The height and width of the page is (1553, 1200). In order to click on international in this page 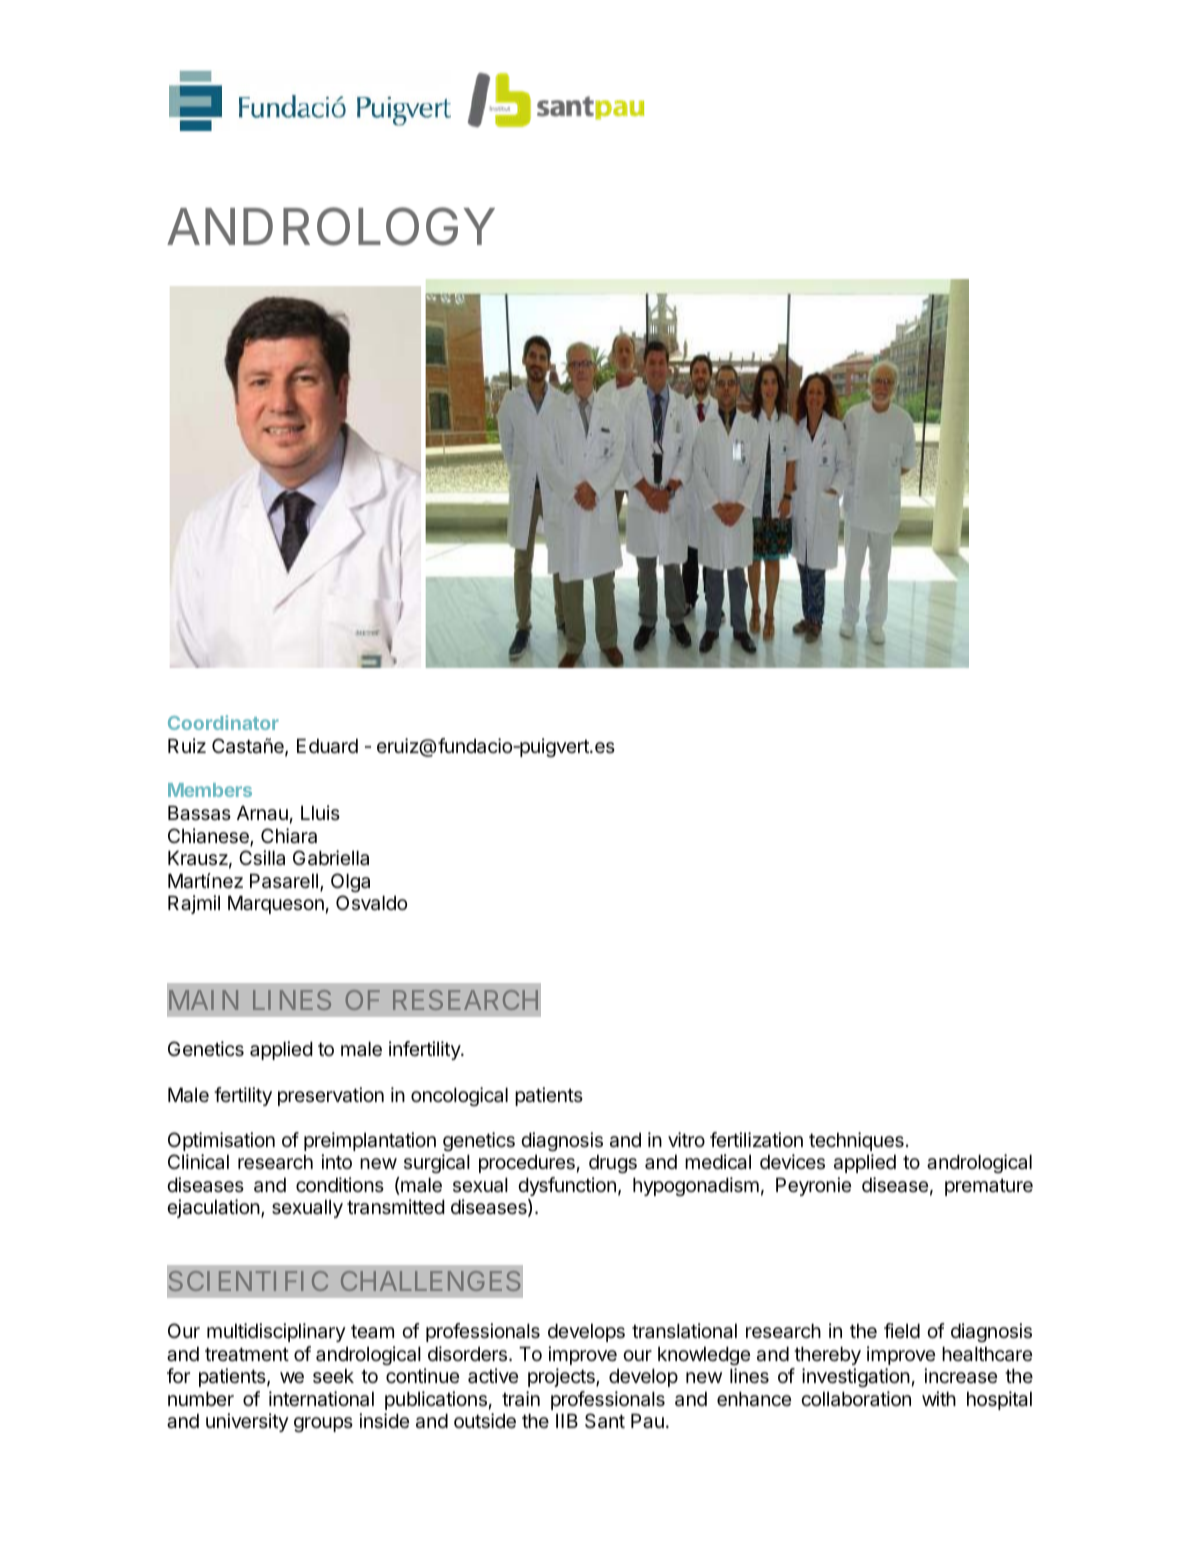, I will do `click(321, 1399)`.
